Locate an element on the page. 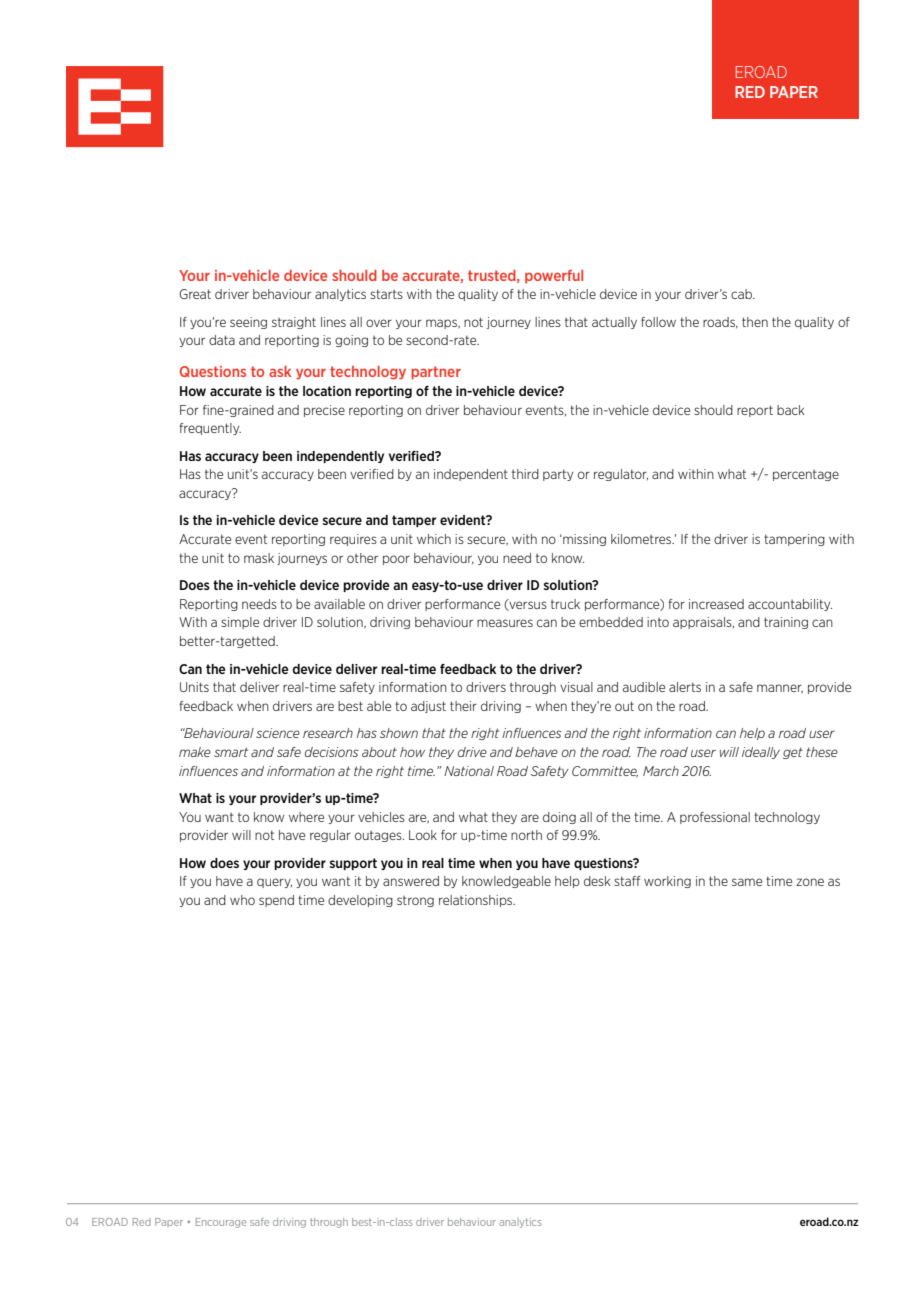 The width and height of the document is (924, 1308). National is located at coordinates (469, 771).
